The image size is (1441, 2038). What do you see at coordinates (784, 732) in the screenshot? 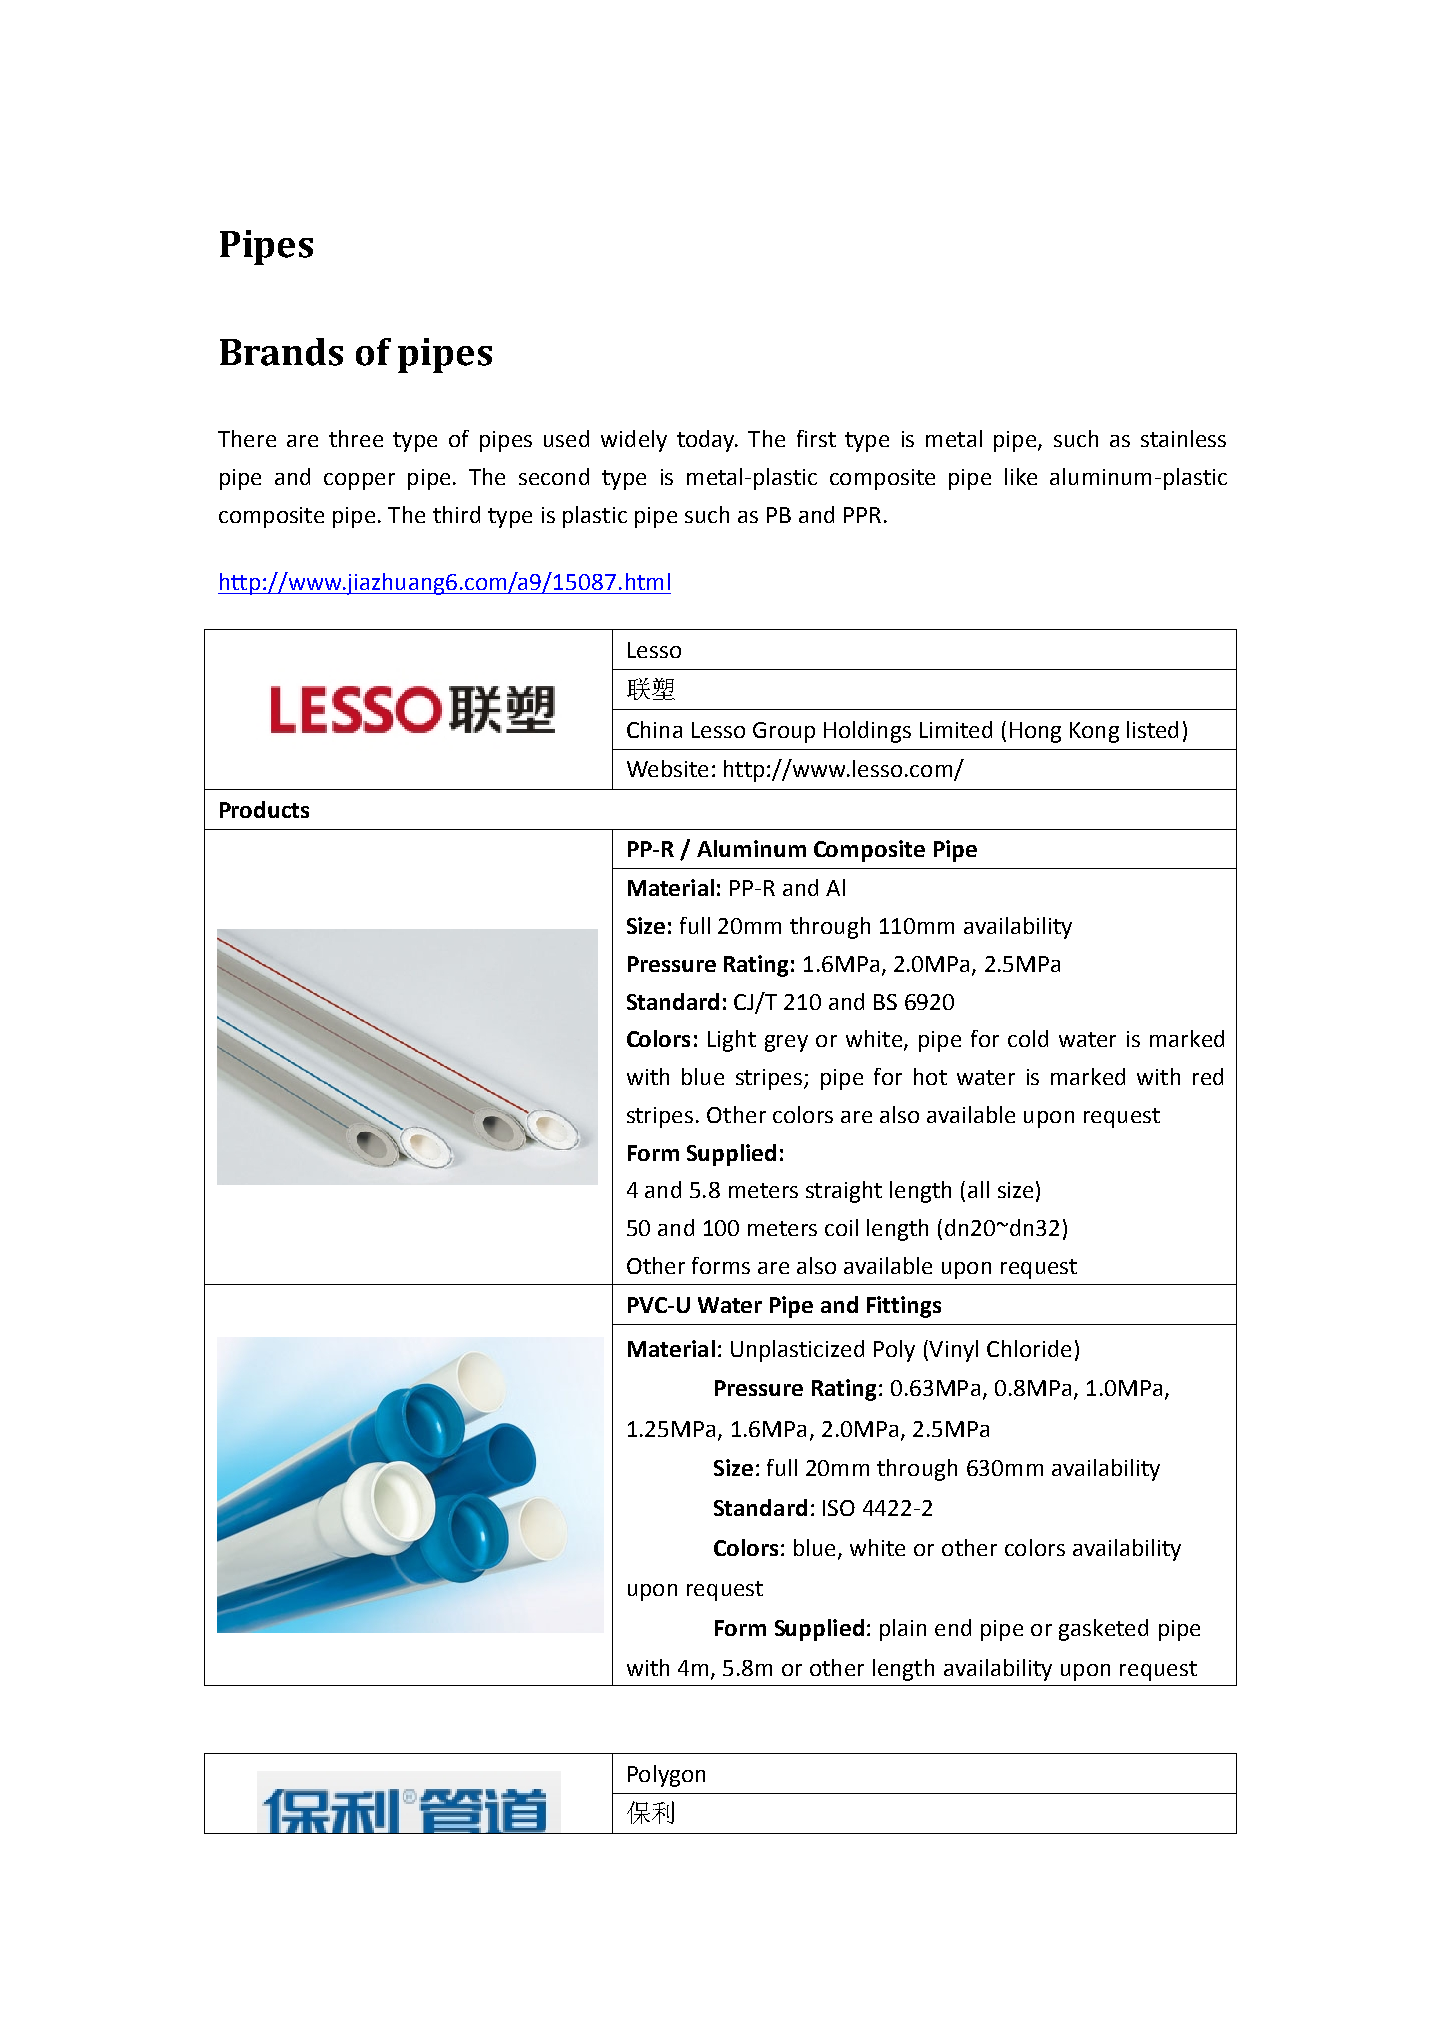
I see `Group` at bounding box center [784, 732].
